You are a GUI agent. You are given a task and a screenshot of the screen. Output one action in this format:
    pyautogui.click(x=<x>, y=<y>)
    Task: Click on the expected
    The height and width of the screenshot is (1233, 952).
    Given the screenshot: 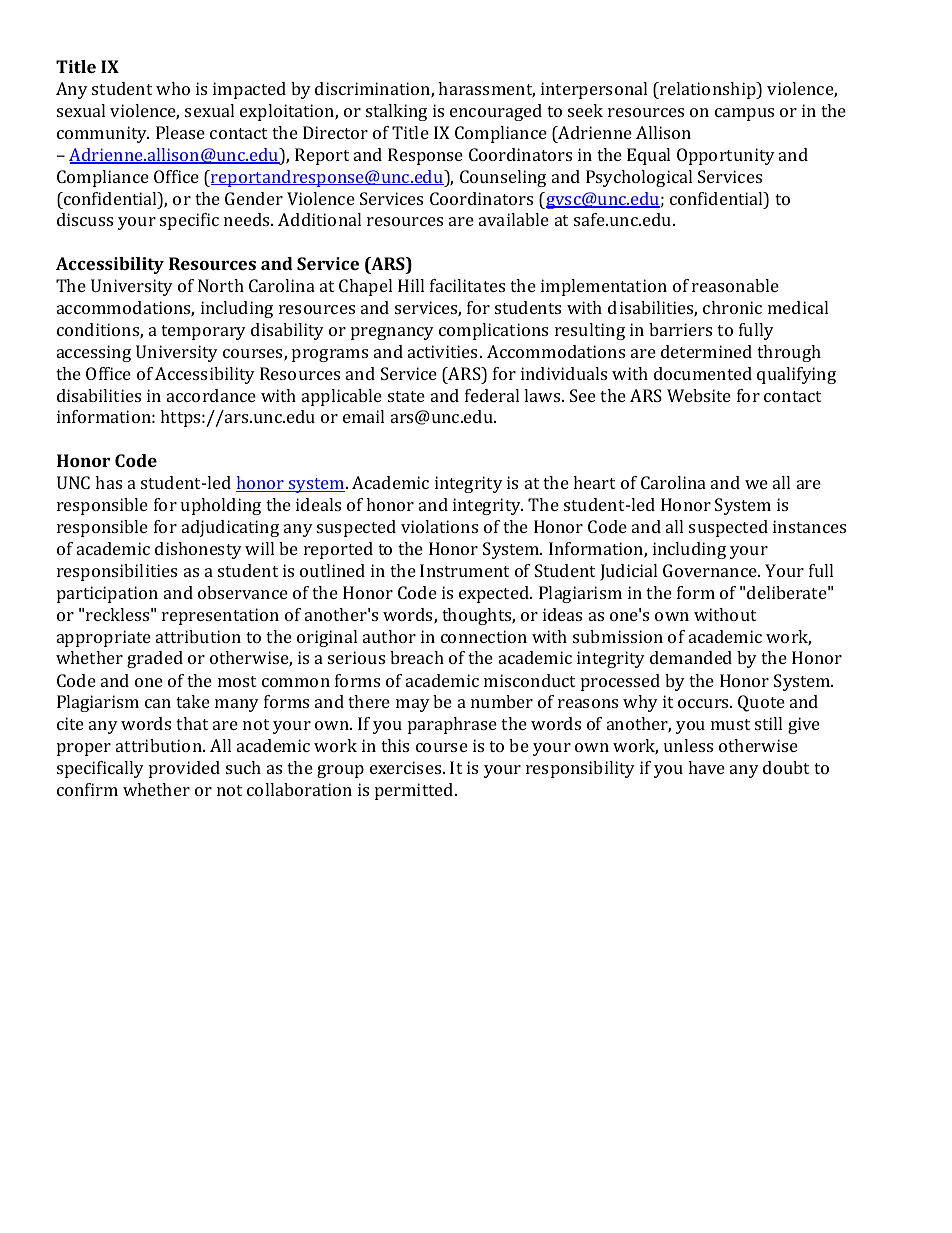 What is the action you would take?
    pyautogui.click(x=495, y=594)
